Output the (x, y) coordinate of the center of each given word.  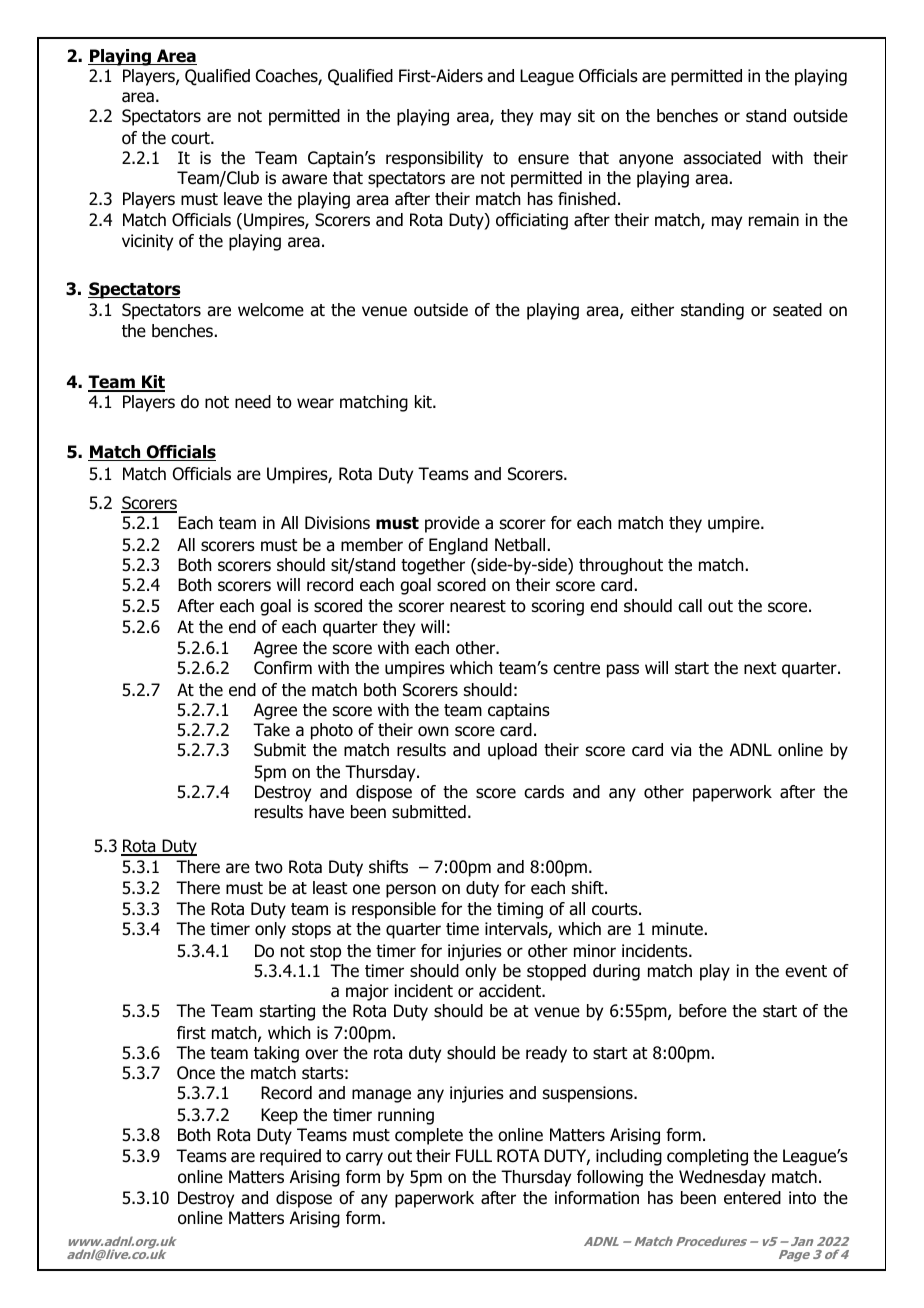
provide (452, 524)
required (290, 1157)
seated (797, 310)
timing (520, 910)
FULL (474, 1156)
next (760, 668)
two (269, 867)
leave (243, 199)
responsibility (434, 159)
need (253, 402)
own (433, 731)
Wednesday (722, 1178)
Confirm (283, 668)
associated (722, 158)
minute (677, 929)
